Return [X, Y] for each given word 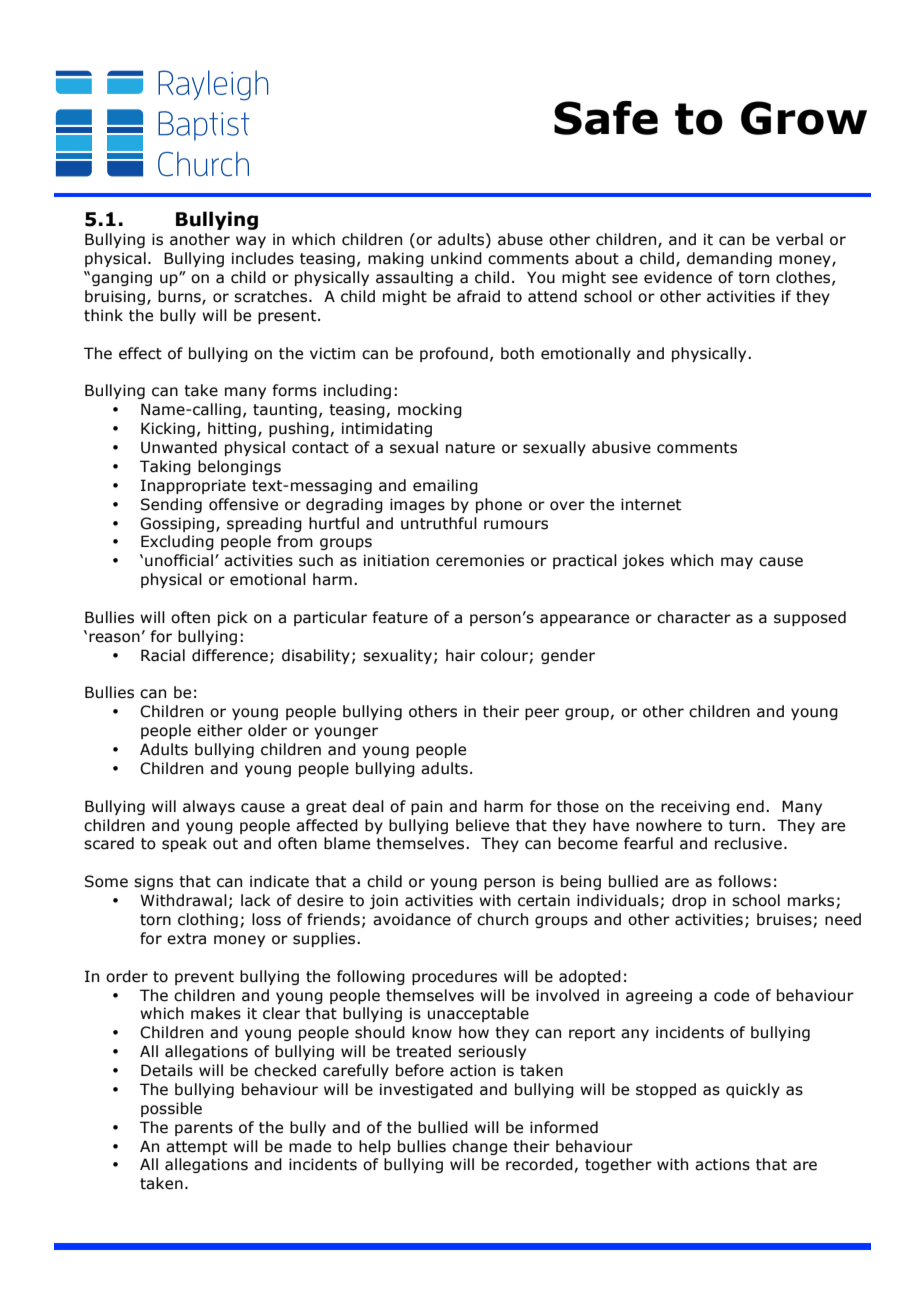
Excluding [177, 542]
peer [542, 714]
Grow [804, 118]
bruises [784, 919]
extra [186, 939]
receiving [695, 807]
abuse [520, 239]
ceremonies [480, 560]
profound [454, 354]
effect [140, 353]
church [502, 919]
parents [204, 1129]
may [737, 563]
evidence [678, 277]
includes [263, 258]
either [220, 730]
